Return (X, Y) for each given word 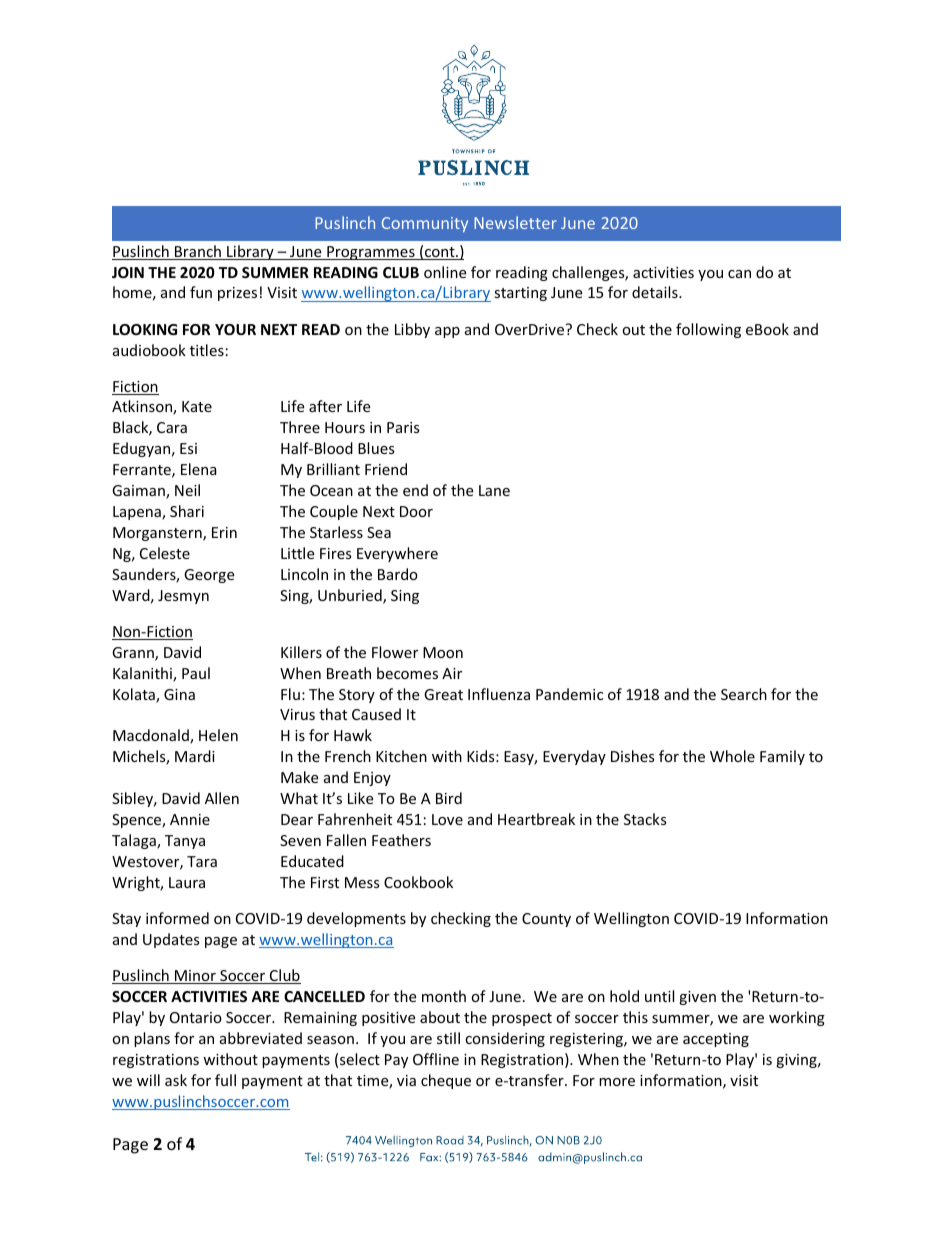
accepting (716, 1040)
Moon (443, 652)
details (656, 292)
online (445, 272)
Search (744, 694)
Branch (198, 252)
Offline (436, 1059)
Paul (196, 673)
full (225, 1080)
